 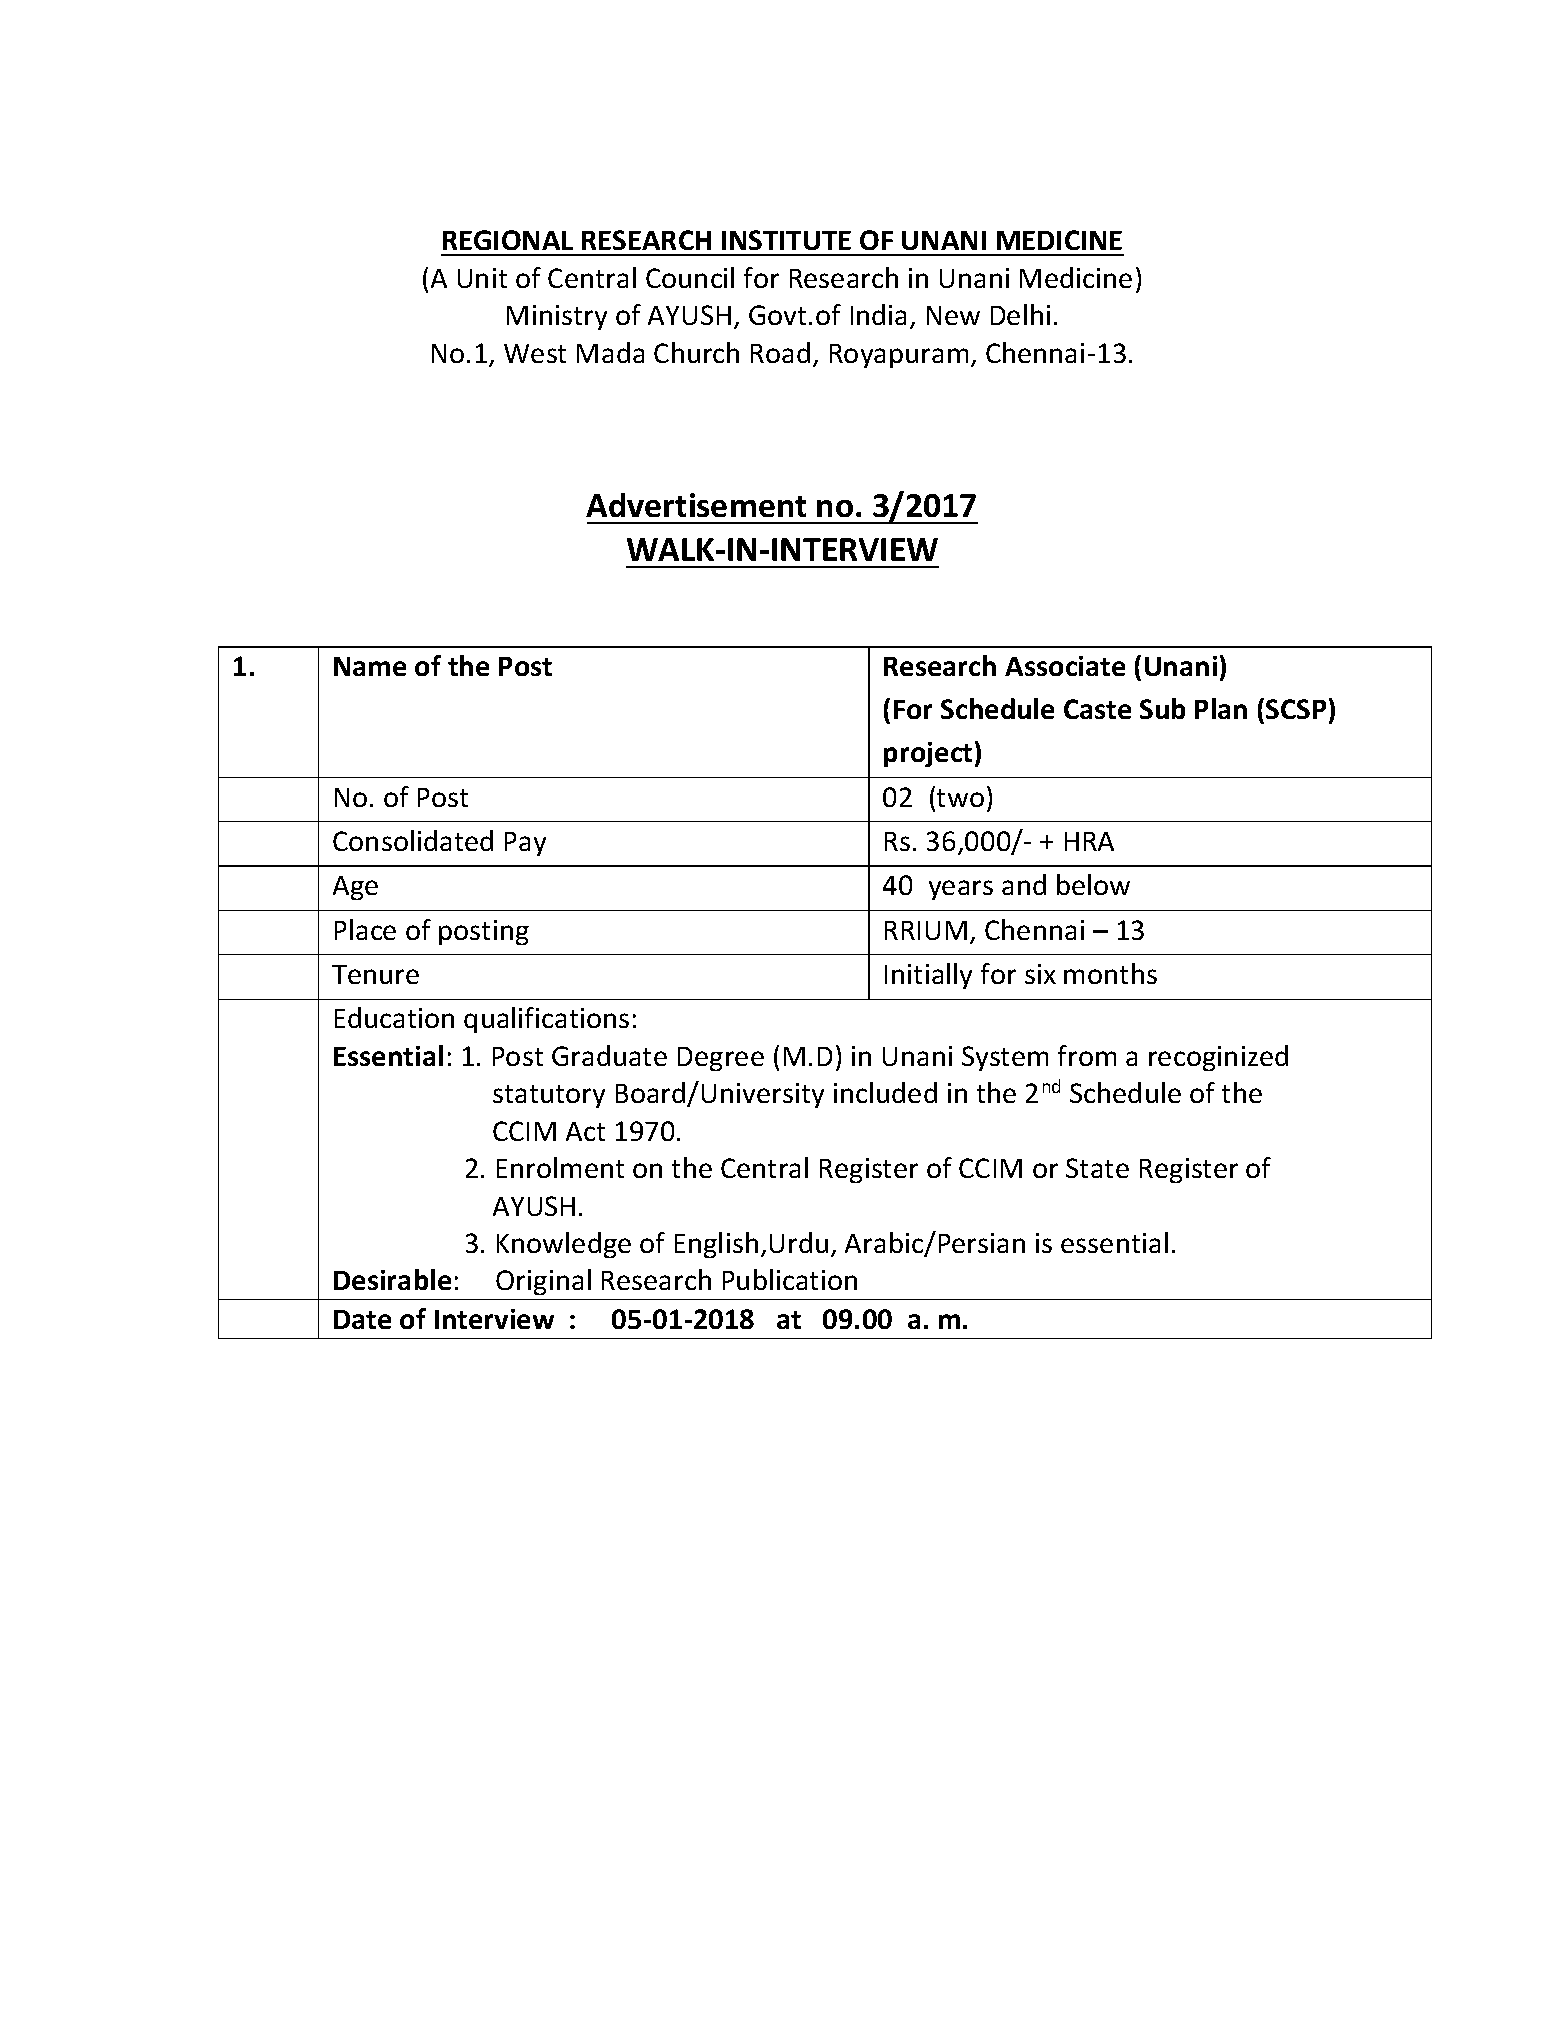 What do you see at coordinates (1097, 709) in the screenshot?
I see `Caste` at bounding box center [1097, 709].
